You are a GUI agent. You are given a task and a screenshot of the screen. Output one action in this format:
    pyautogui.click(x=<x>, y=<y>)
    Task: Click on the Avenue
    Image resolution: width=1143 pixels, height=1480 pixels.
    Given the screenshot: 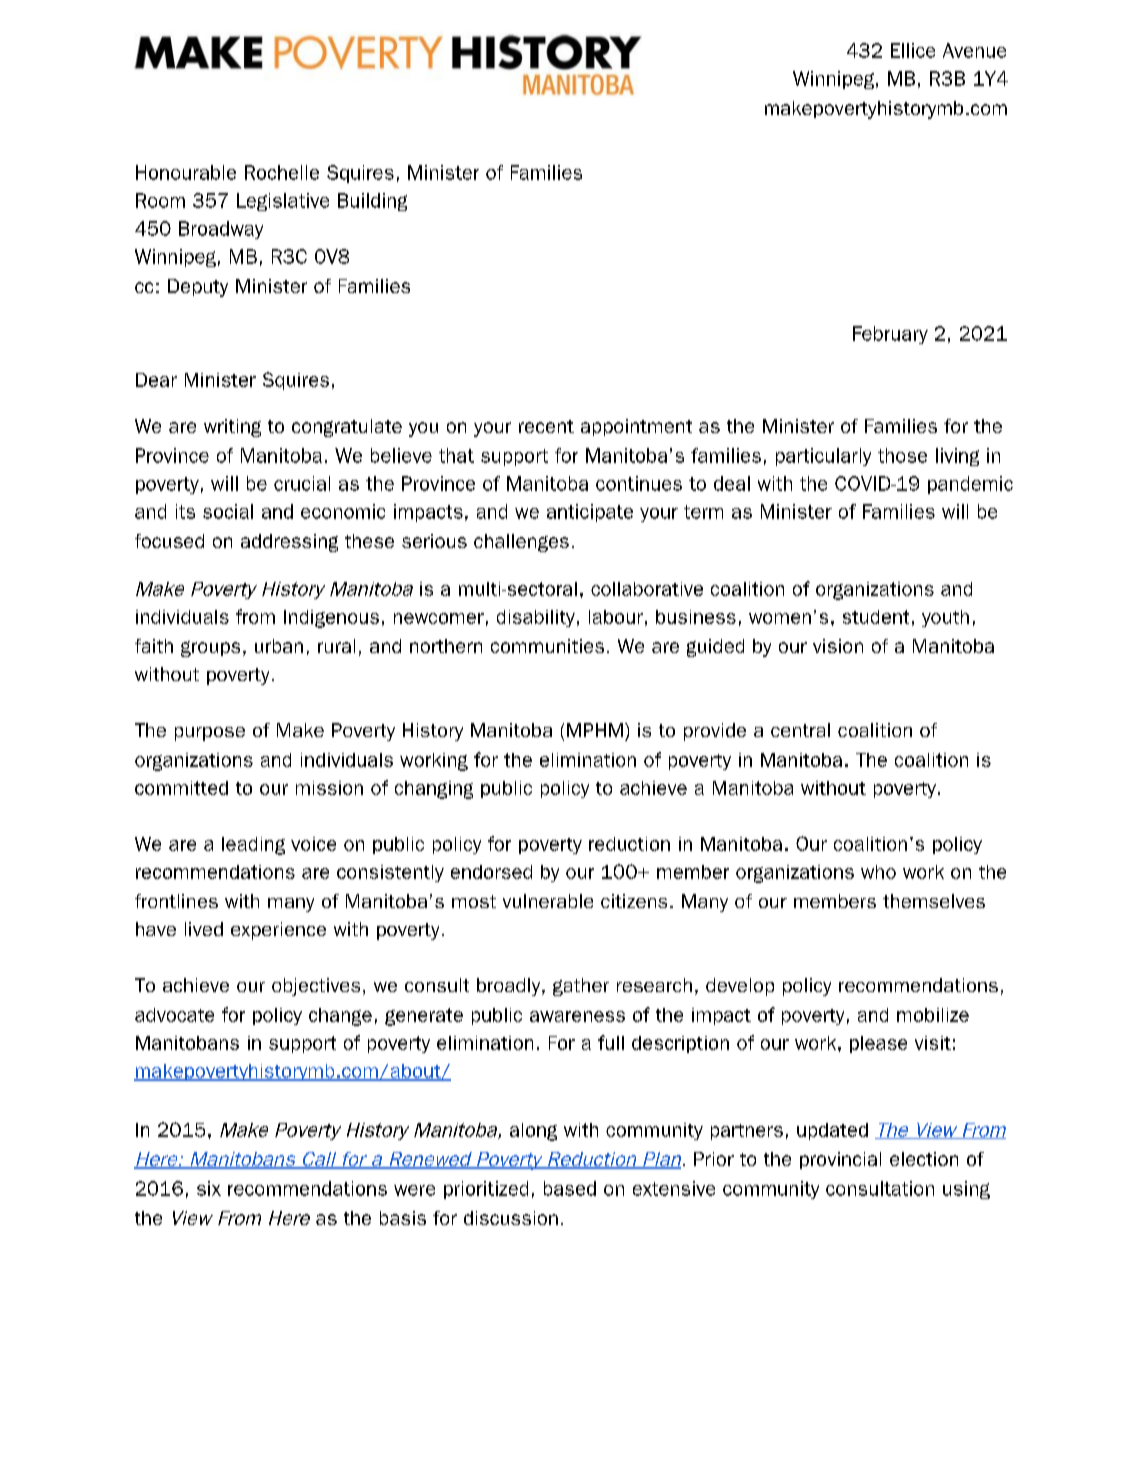 What is the action you would take?
    pyautogui.click(x=974, y=50)
